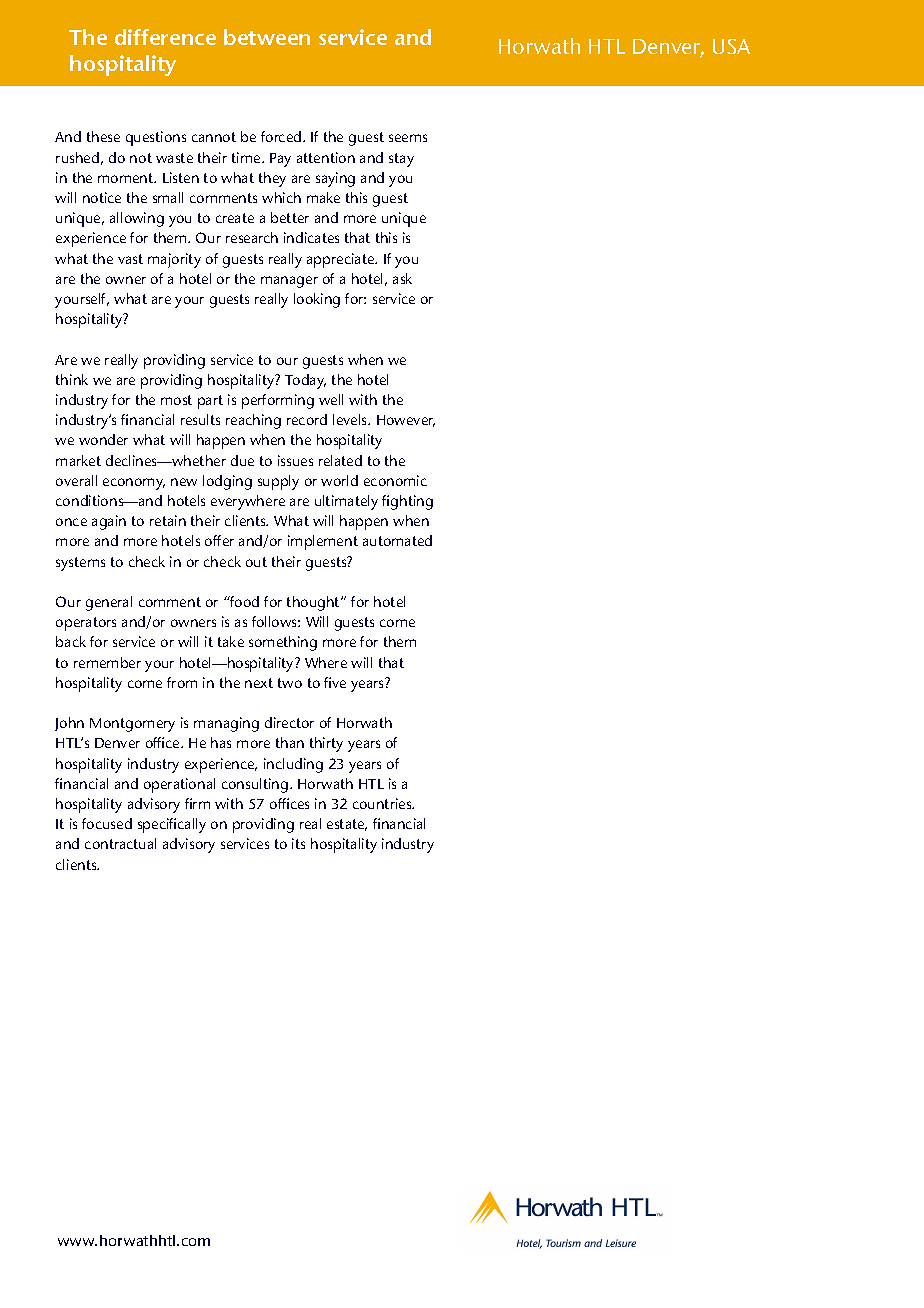  What do you see at coordinates (406, 421) in the page?
I see `However` at bounding box center [406, 421].
